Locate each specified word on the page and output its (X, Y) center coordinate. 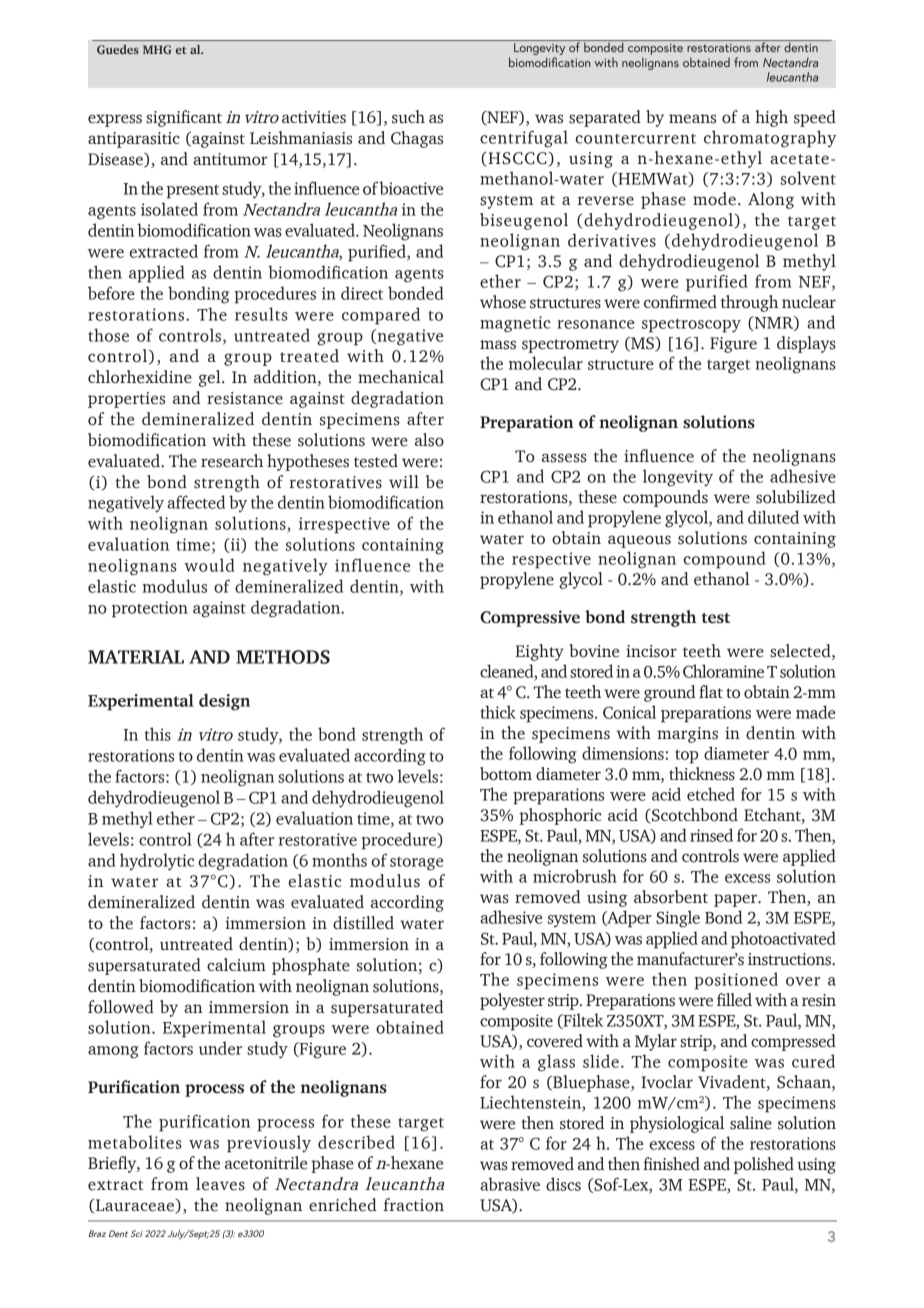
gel (211, 378)
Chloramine (723, 671)
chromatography (770, 139)
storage (416, 864)
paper (736, 900)
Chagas (417, 139)
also (429, 440)
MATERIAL (136, 657)
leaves (220, 1184)
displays (806, 344)
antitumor (230, 159)
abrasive (510, 1184)
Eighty (540, 652)
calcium (236, 965)
